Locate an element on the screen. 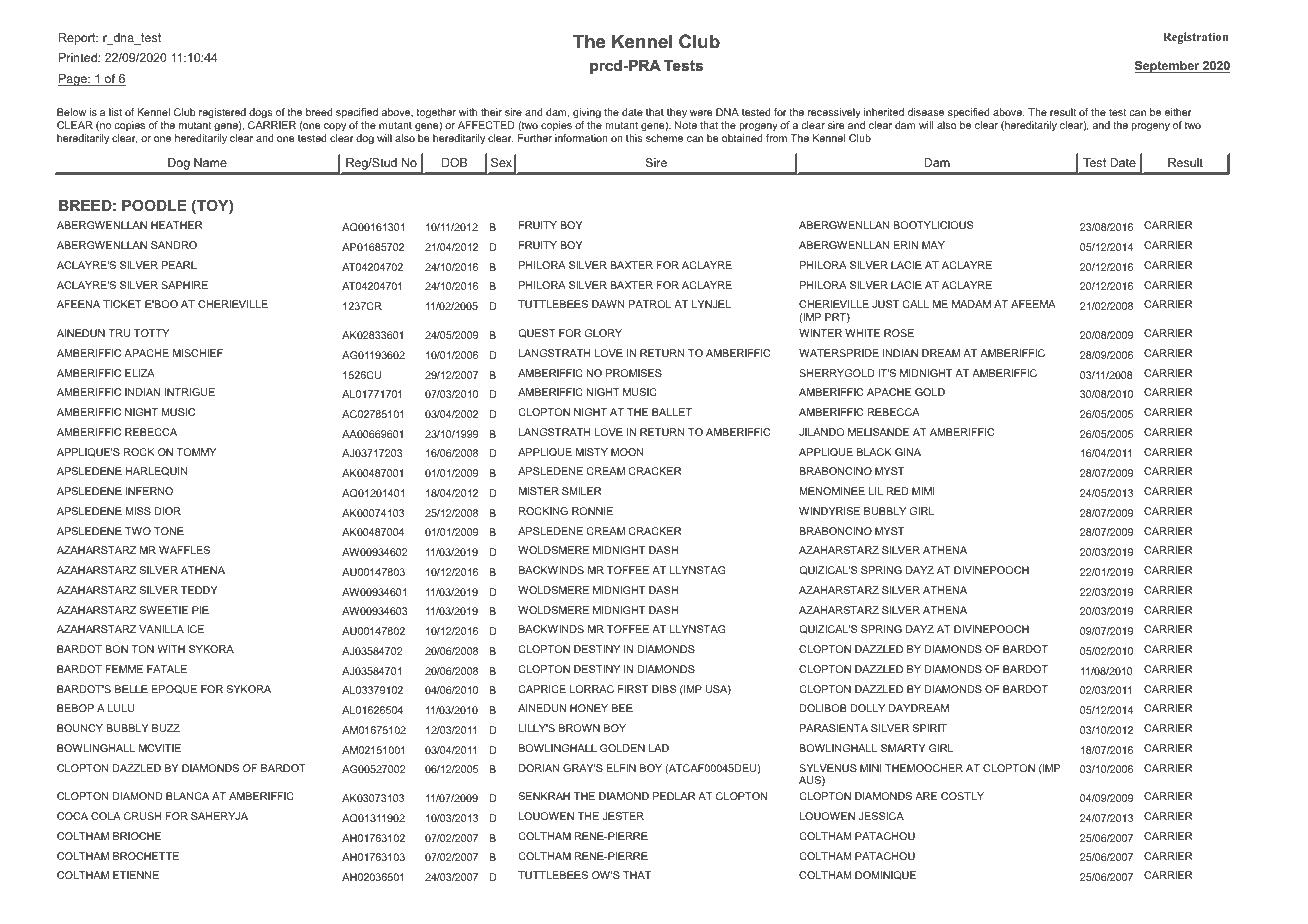 The image size is (1308, 924). September is located at coordinates (1168, 67).
